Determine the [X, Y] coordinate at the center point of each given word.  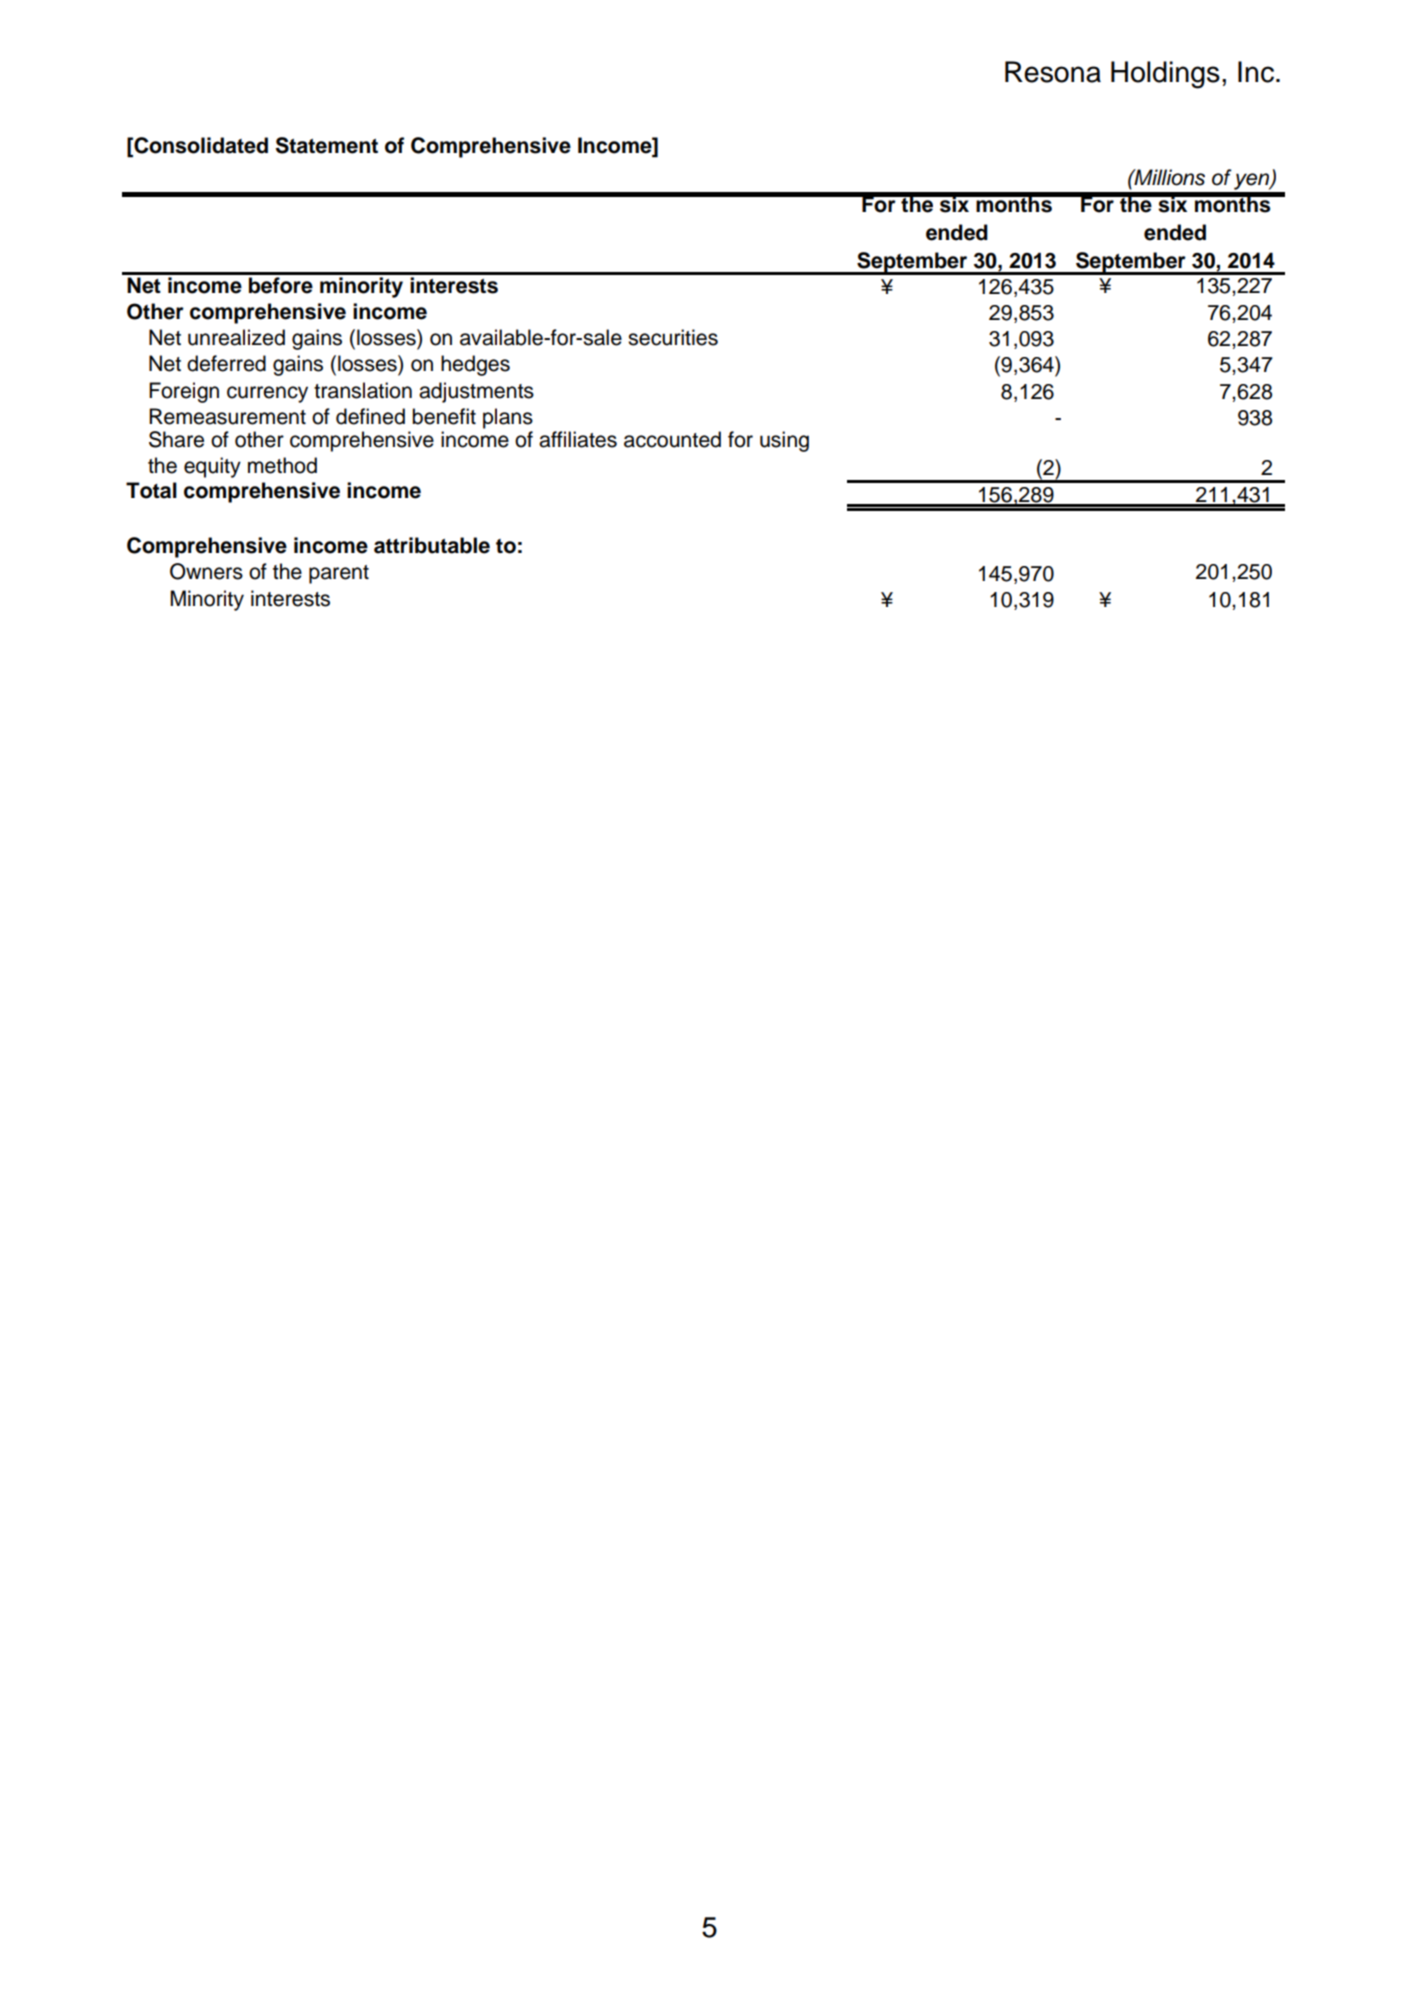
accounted [672, 439]
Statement [327, 145]
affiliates [578, 439]
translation [363, 390]
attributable [432, 545]
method [282, 465]
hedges [475, 365]
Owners [206, 571]
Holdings [1165, 75]
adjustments [476, 392]
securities [673, 337]
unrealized [236, 337]
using [784, 441]
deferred [226, 363]
